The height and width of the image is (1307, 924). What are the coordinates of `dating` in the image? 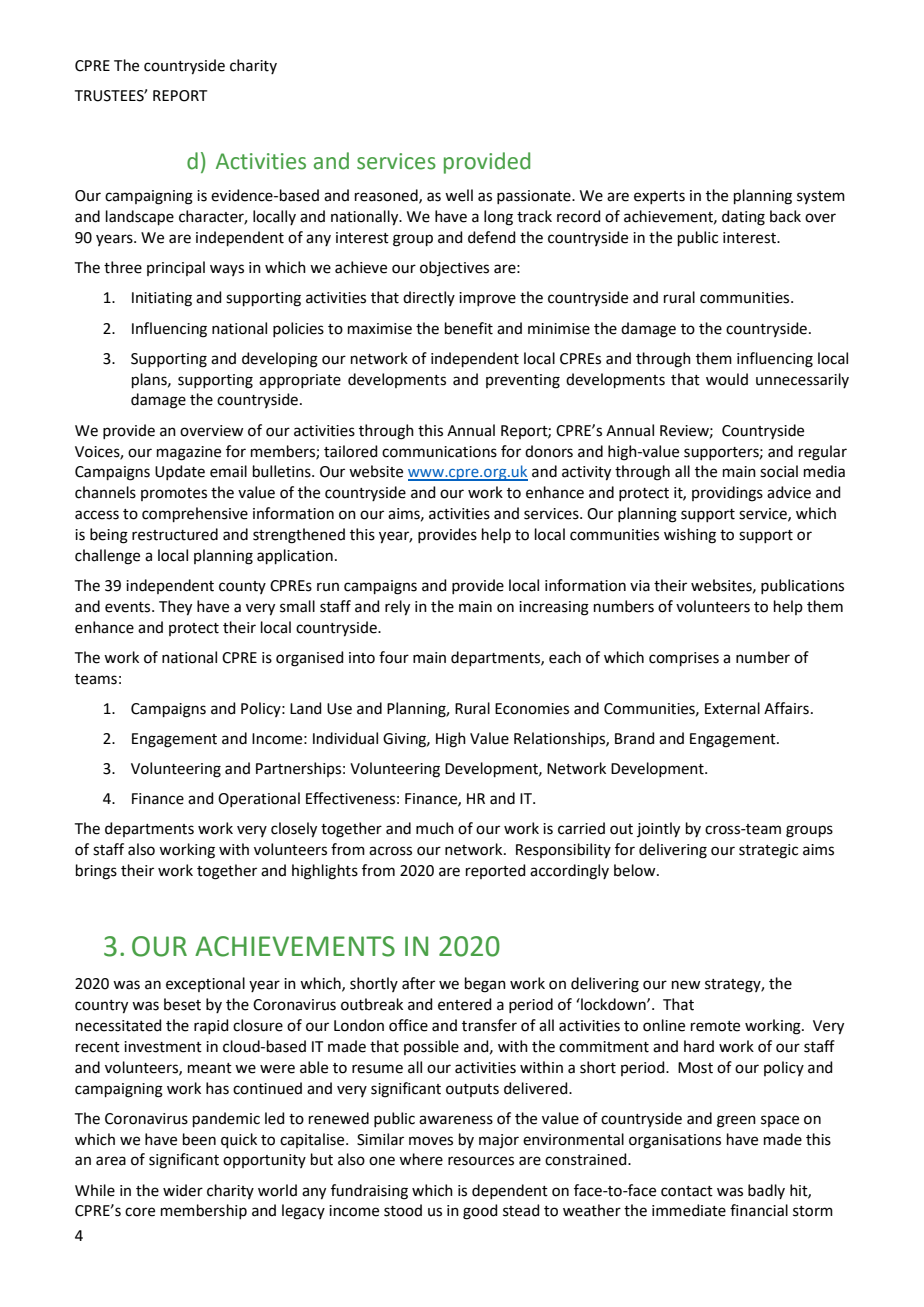 It's located at (743, 218).
